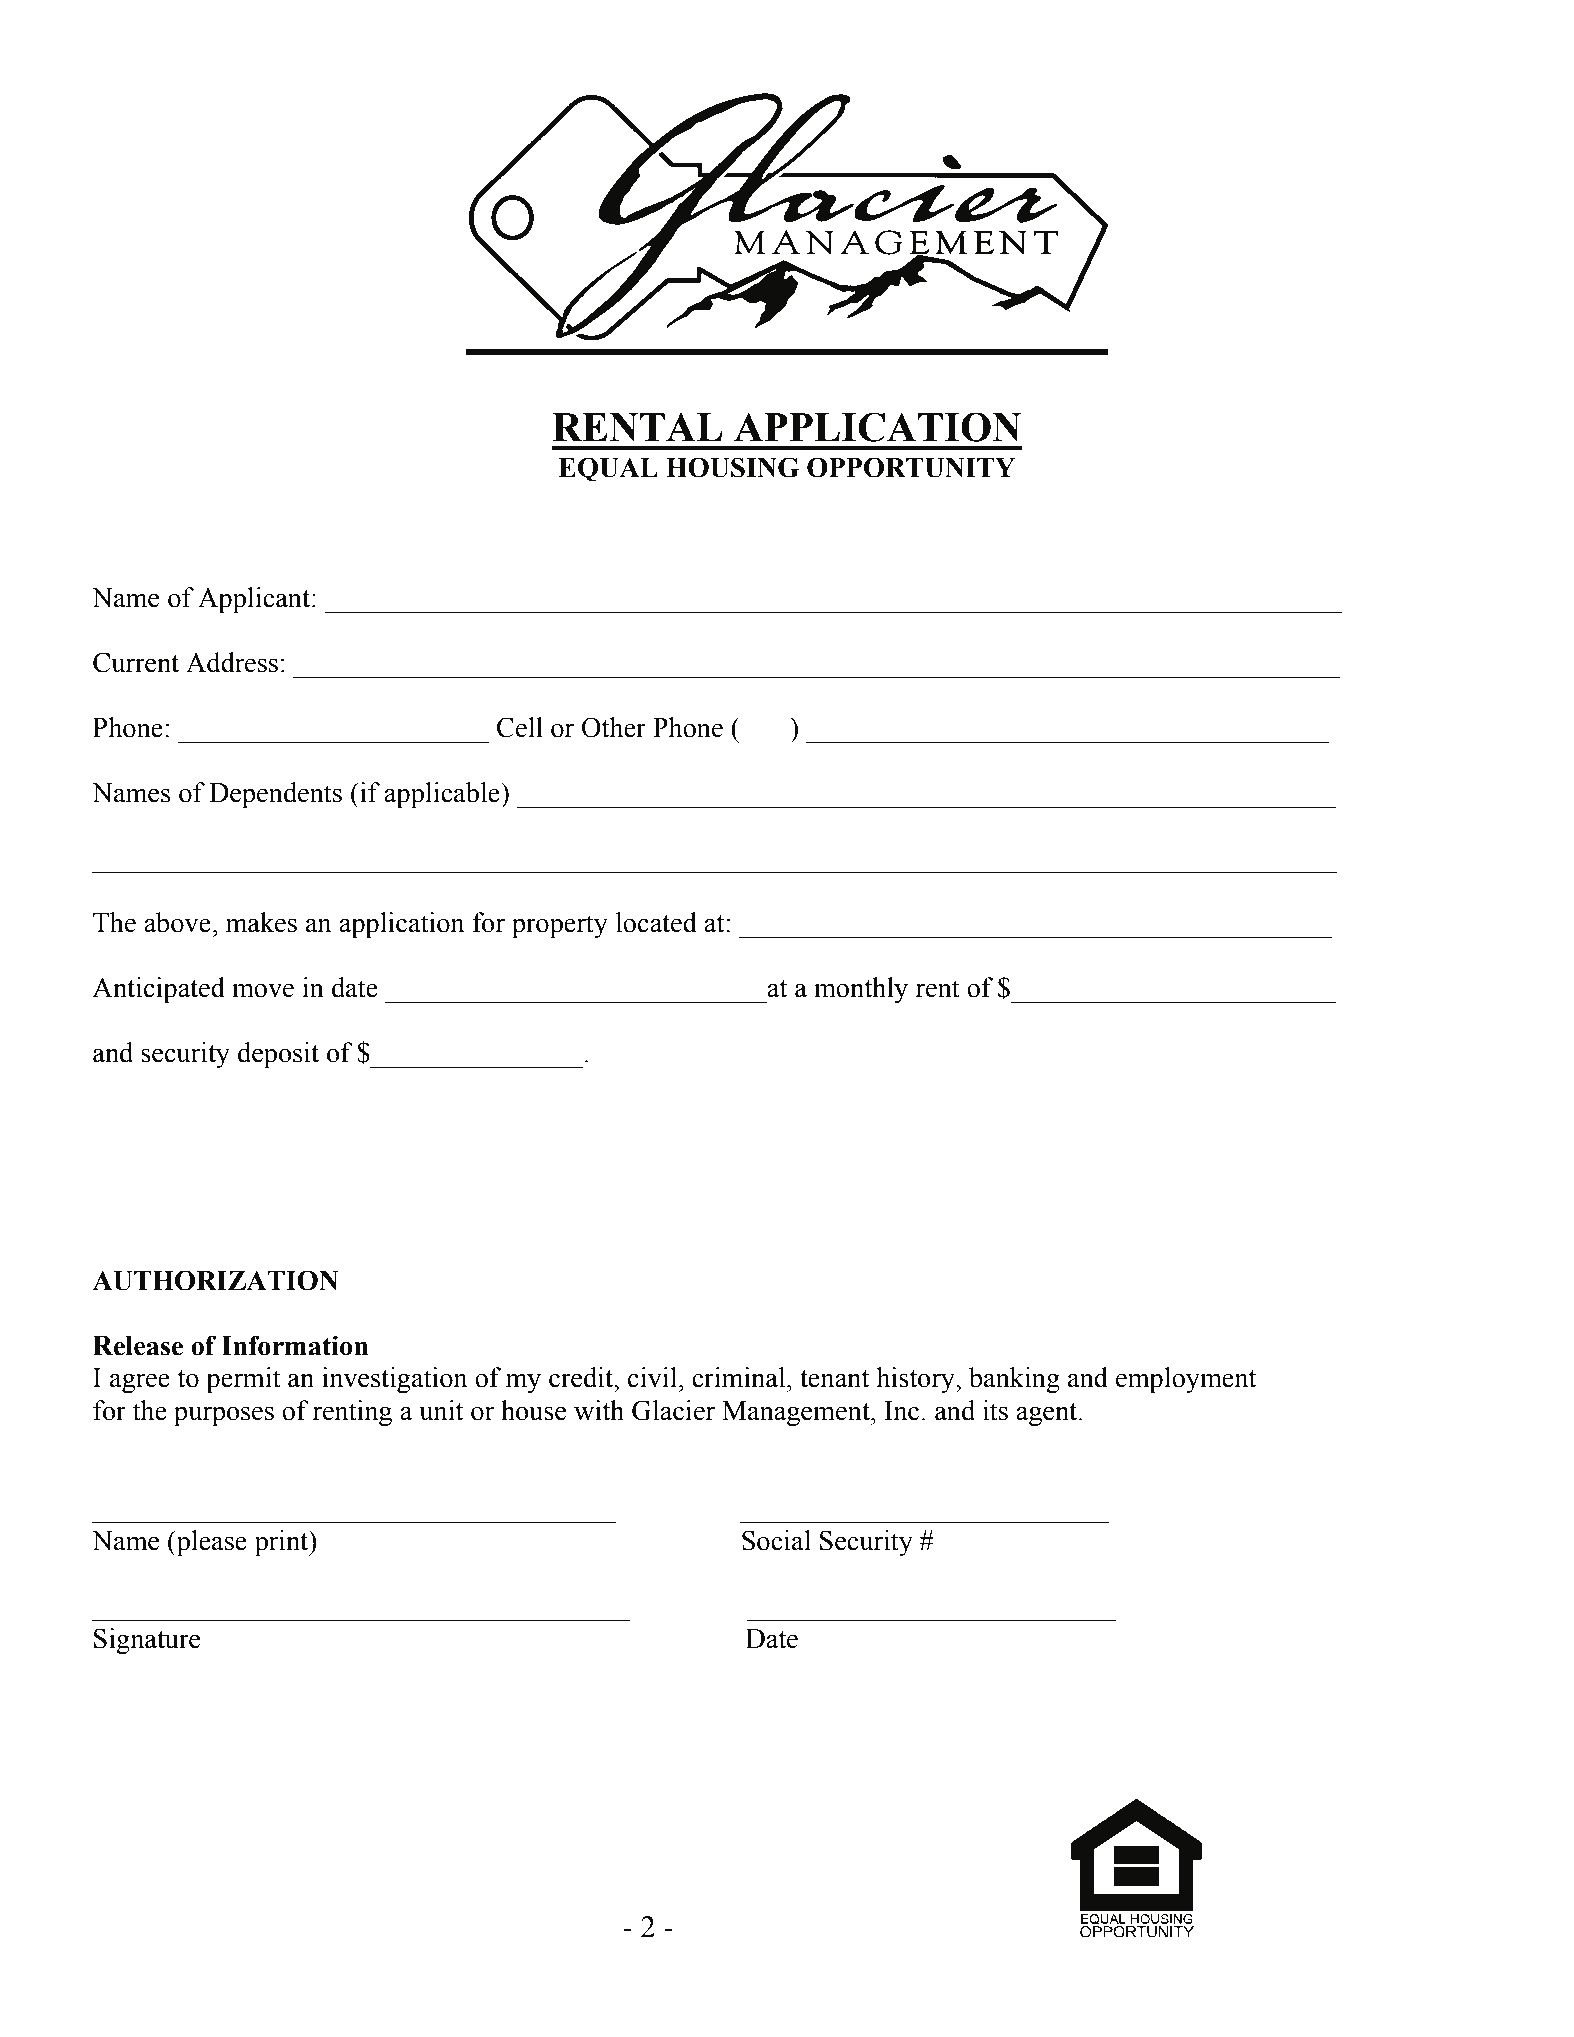 The image size is (1574, 2037). Describe the element at coordinates (1048, 1414) in the page. I see `agent` at that location.
